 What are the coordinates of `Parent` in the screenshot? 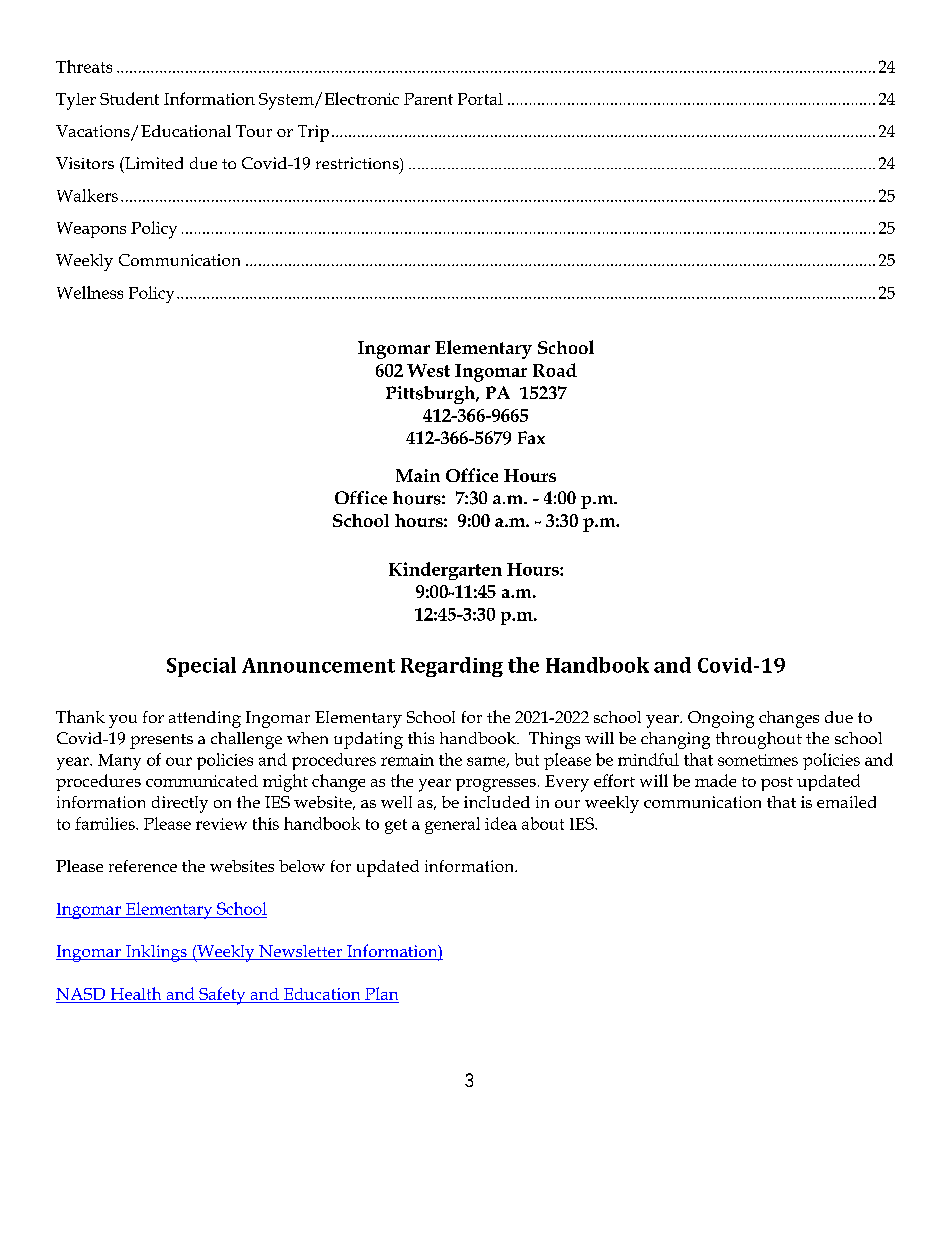 It's located at (428, 99).
